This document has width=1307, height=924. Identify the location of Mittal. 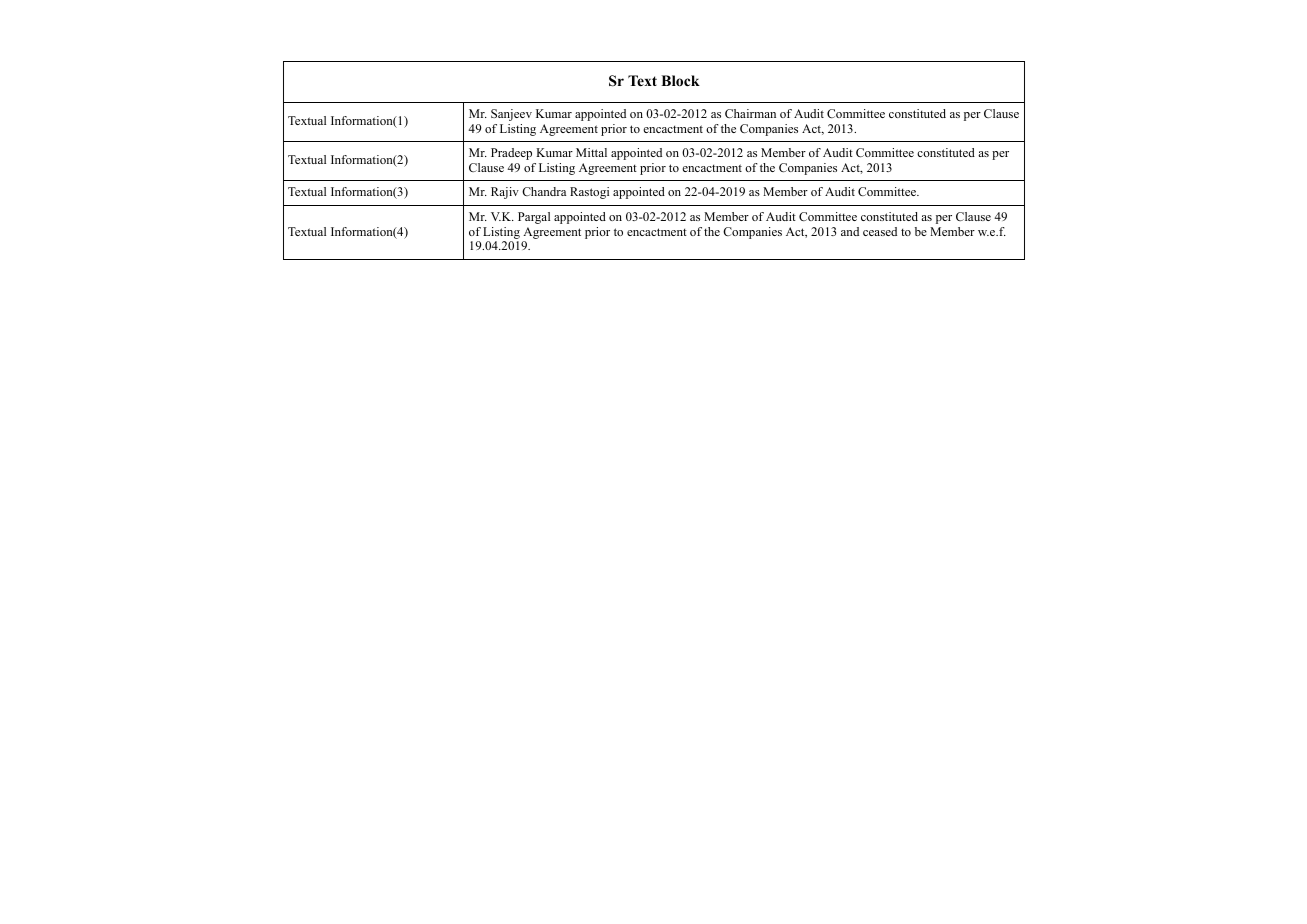
(591, 152).
